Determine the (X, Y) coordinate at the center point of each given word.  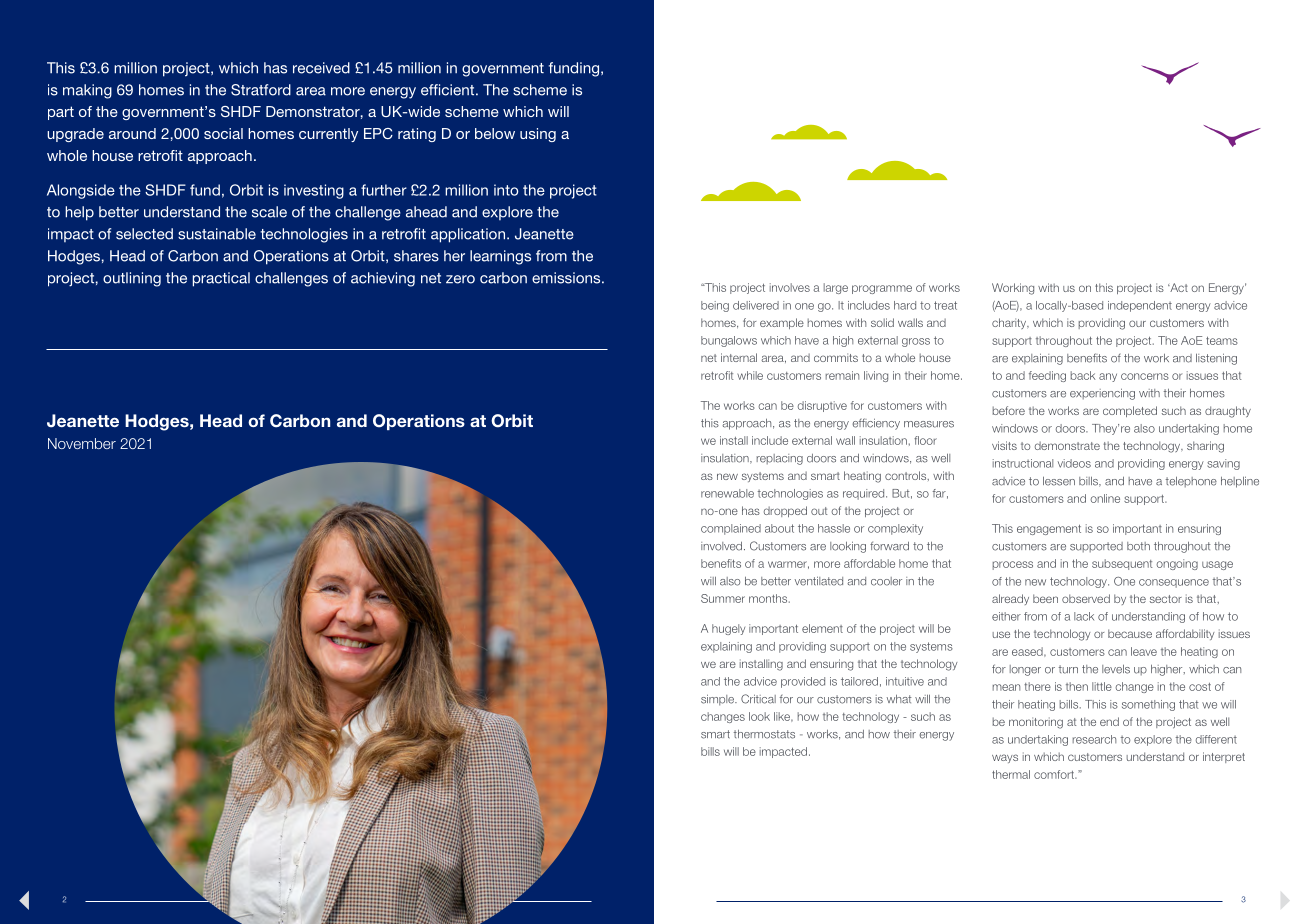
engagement (1049, 530)
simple (719, 700)
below (495, 133)
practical (221, 279)
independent (1140, 306)
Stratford (261, 90)
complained (731, 529)
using (538, 135)
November (82, 443)
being (715, 306)
